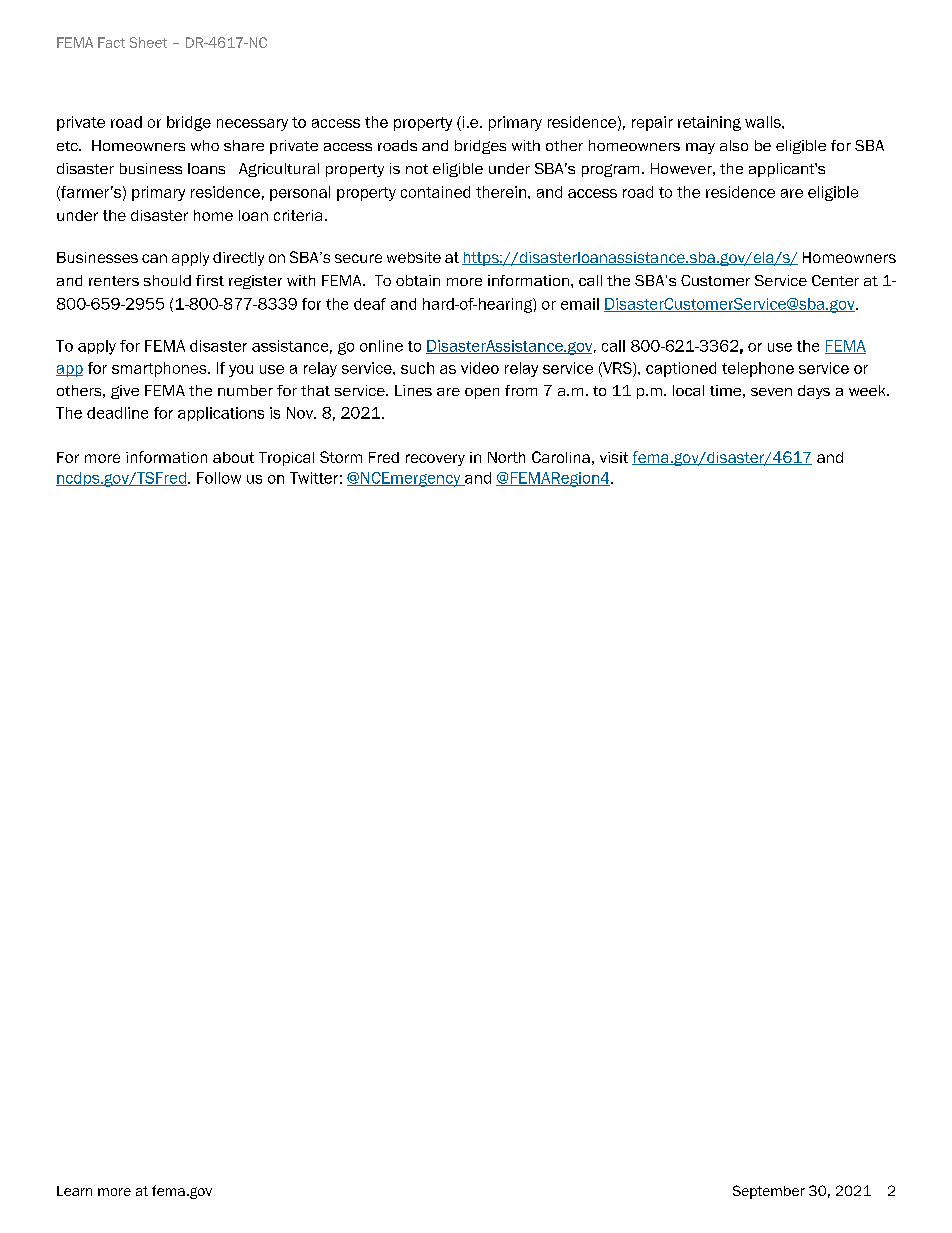 The width and height of the screenshot is (952, 1233). Describe the element at coordinates (117, 413) in the screenshot. I see `deadline` at that location.
